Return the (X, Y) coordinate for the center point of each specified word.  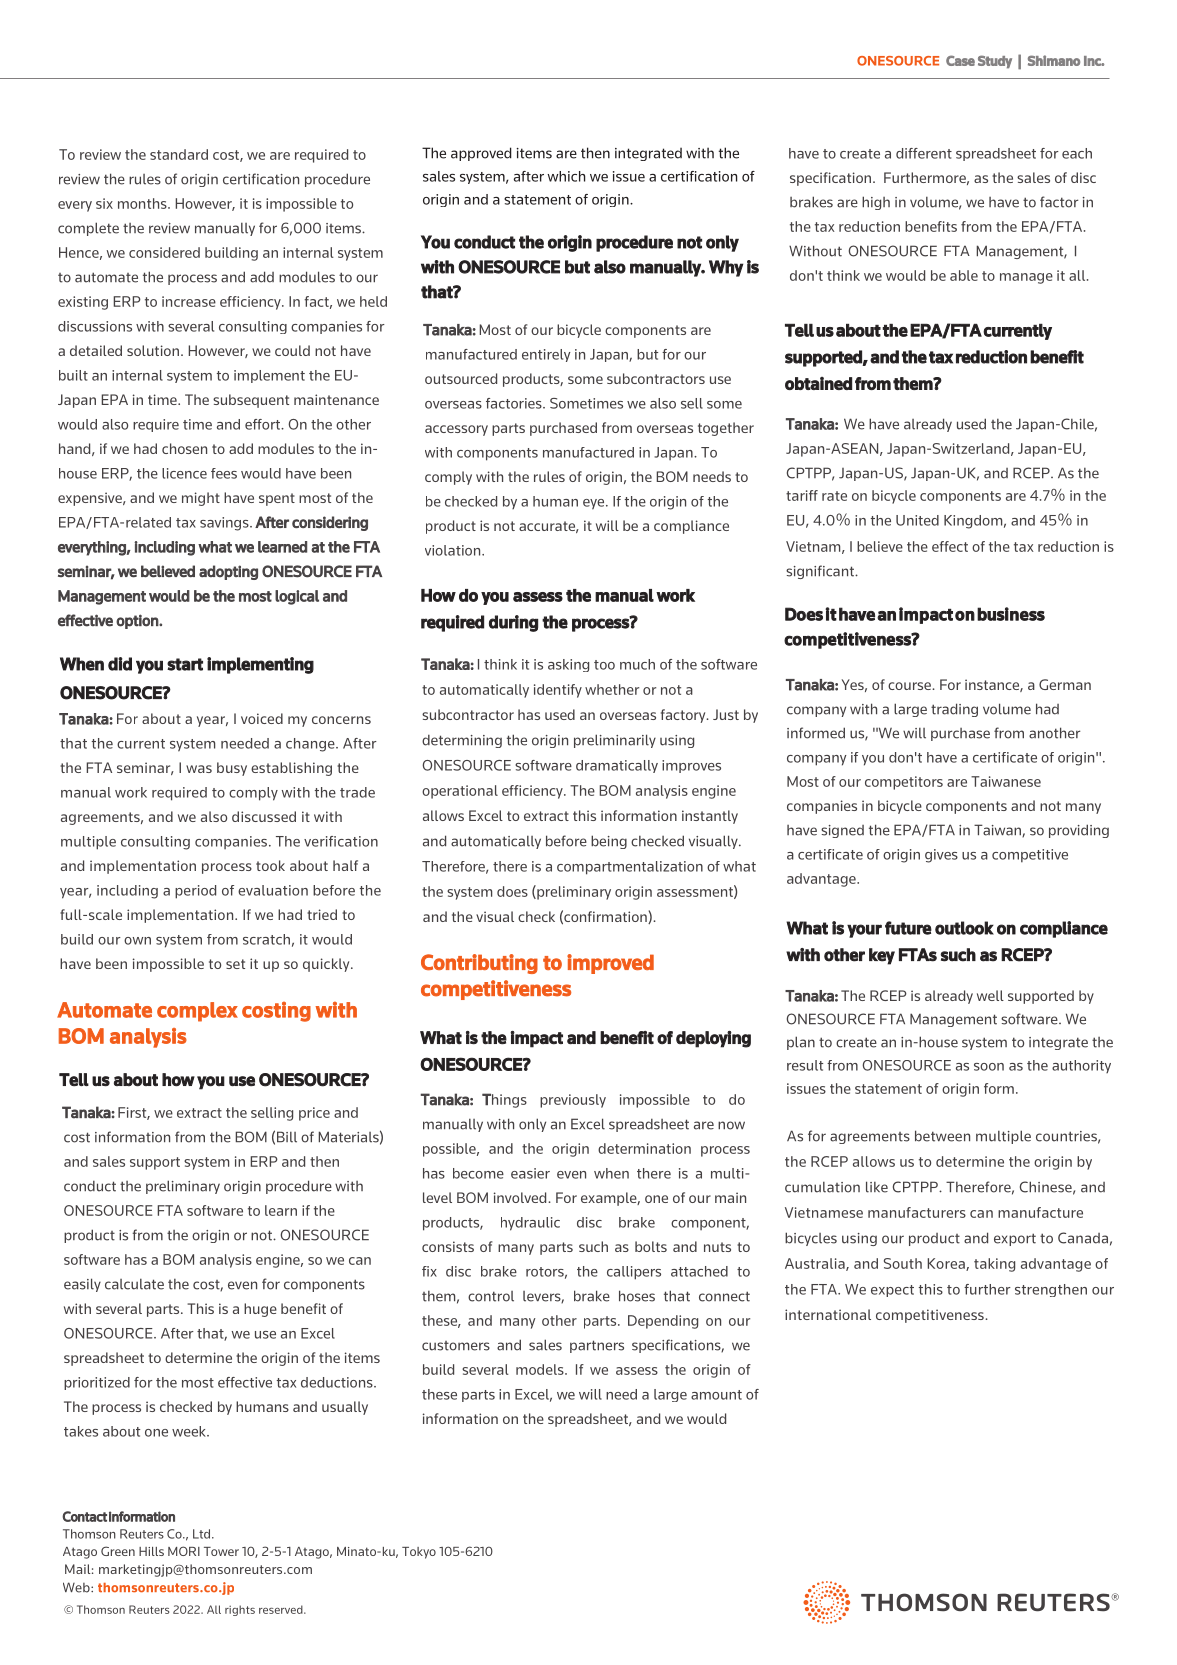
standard (179, 154)
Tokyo (419, 1553)
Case (960, 60)
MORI (184, 1551)
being (609, 842)
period (195, 892)
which (566, 176)
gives (941, 856)
